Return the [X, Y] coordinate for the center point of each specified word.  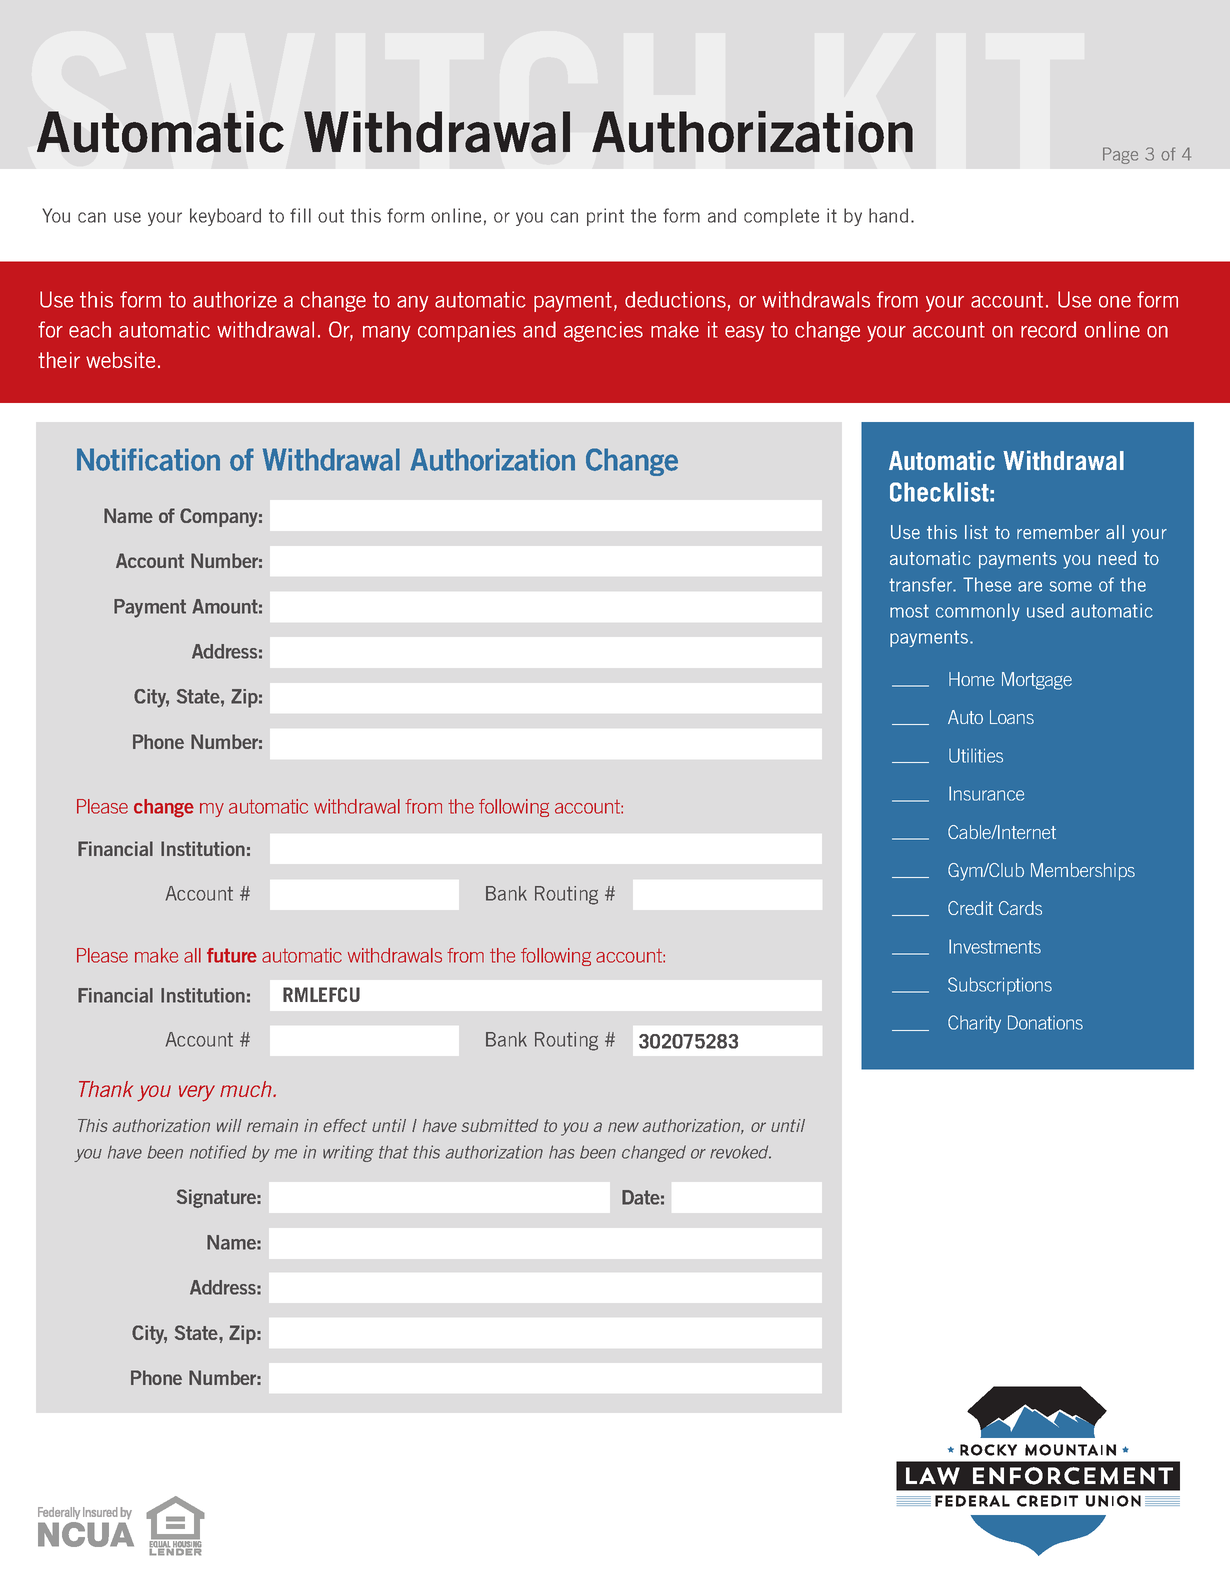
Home [971, 679]
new [623, 1127]
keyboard [225, 217]
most [909, 611]
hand [888, 215]
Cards [1020, 908]
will [229, 1125]
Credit [970, 908]
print [605, 217]
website [120, 360]
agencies [603, 331]
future [232, 955]
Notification [148, 459]
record [1048, 329]
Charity [974, 1024]
